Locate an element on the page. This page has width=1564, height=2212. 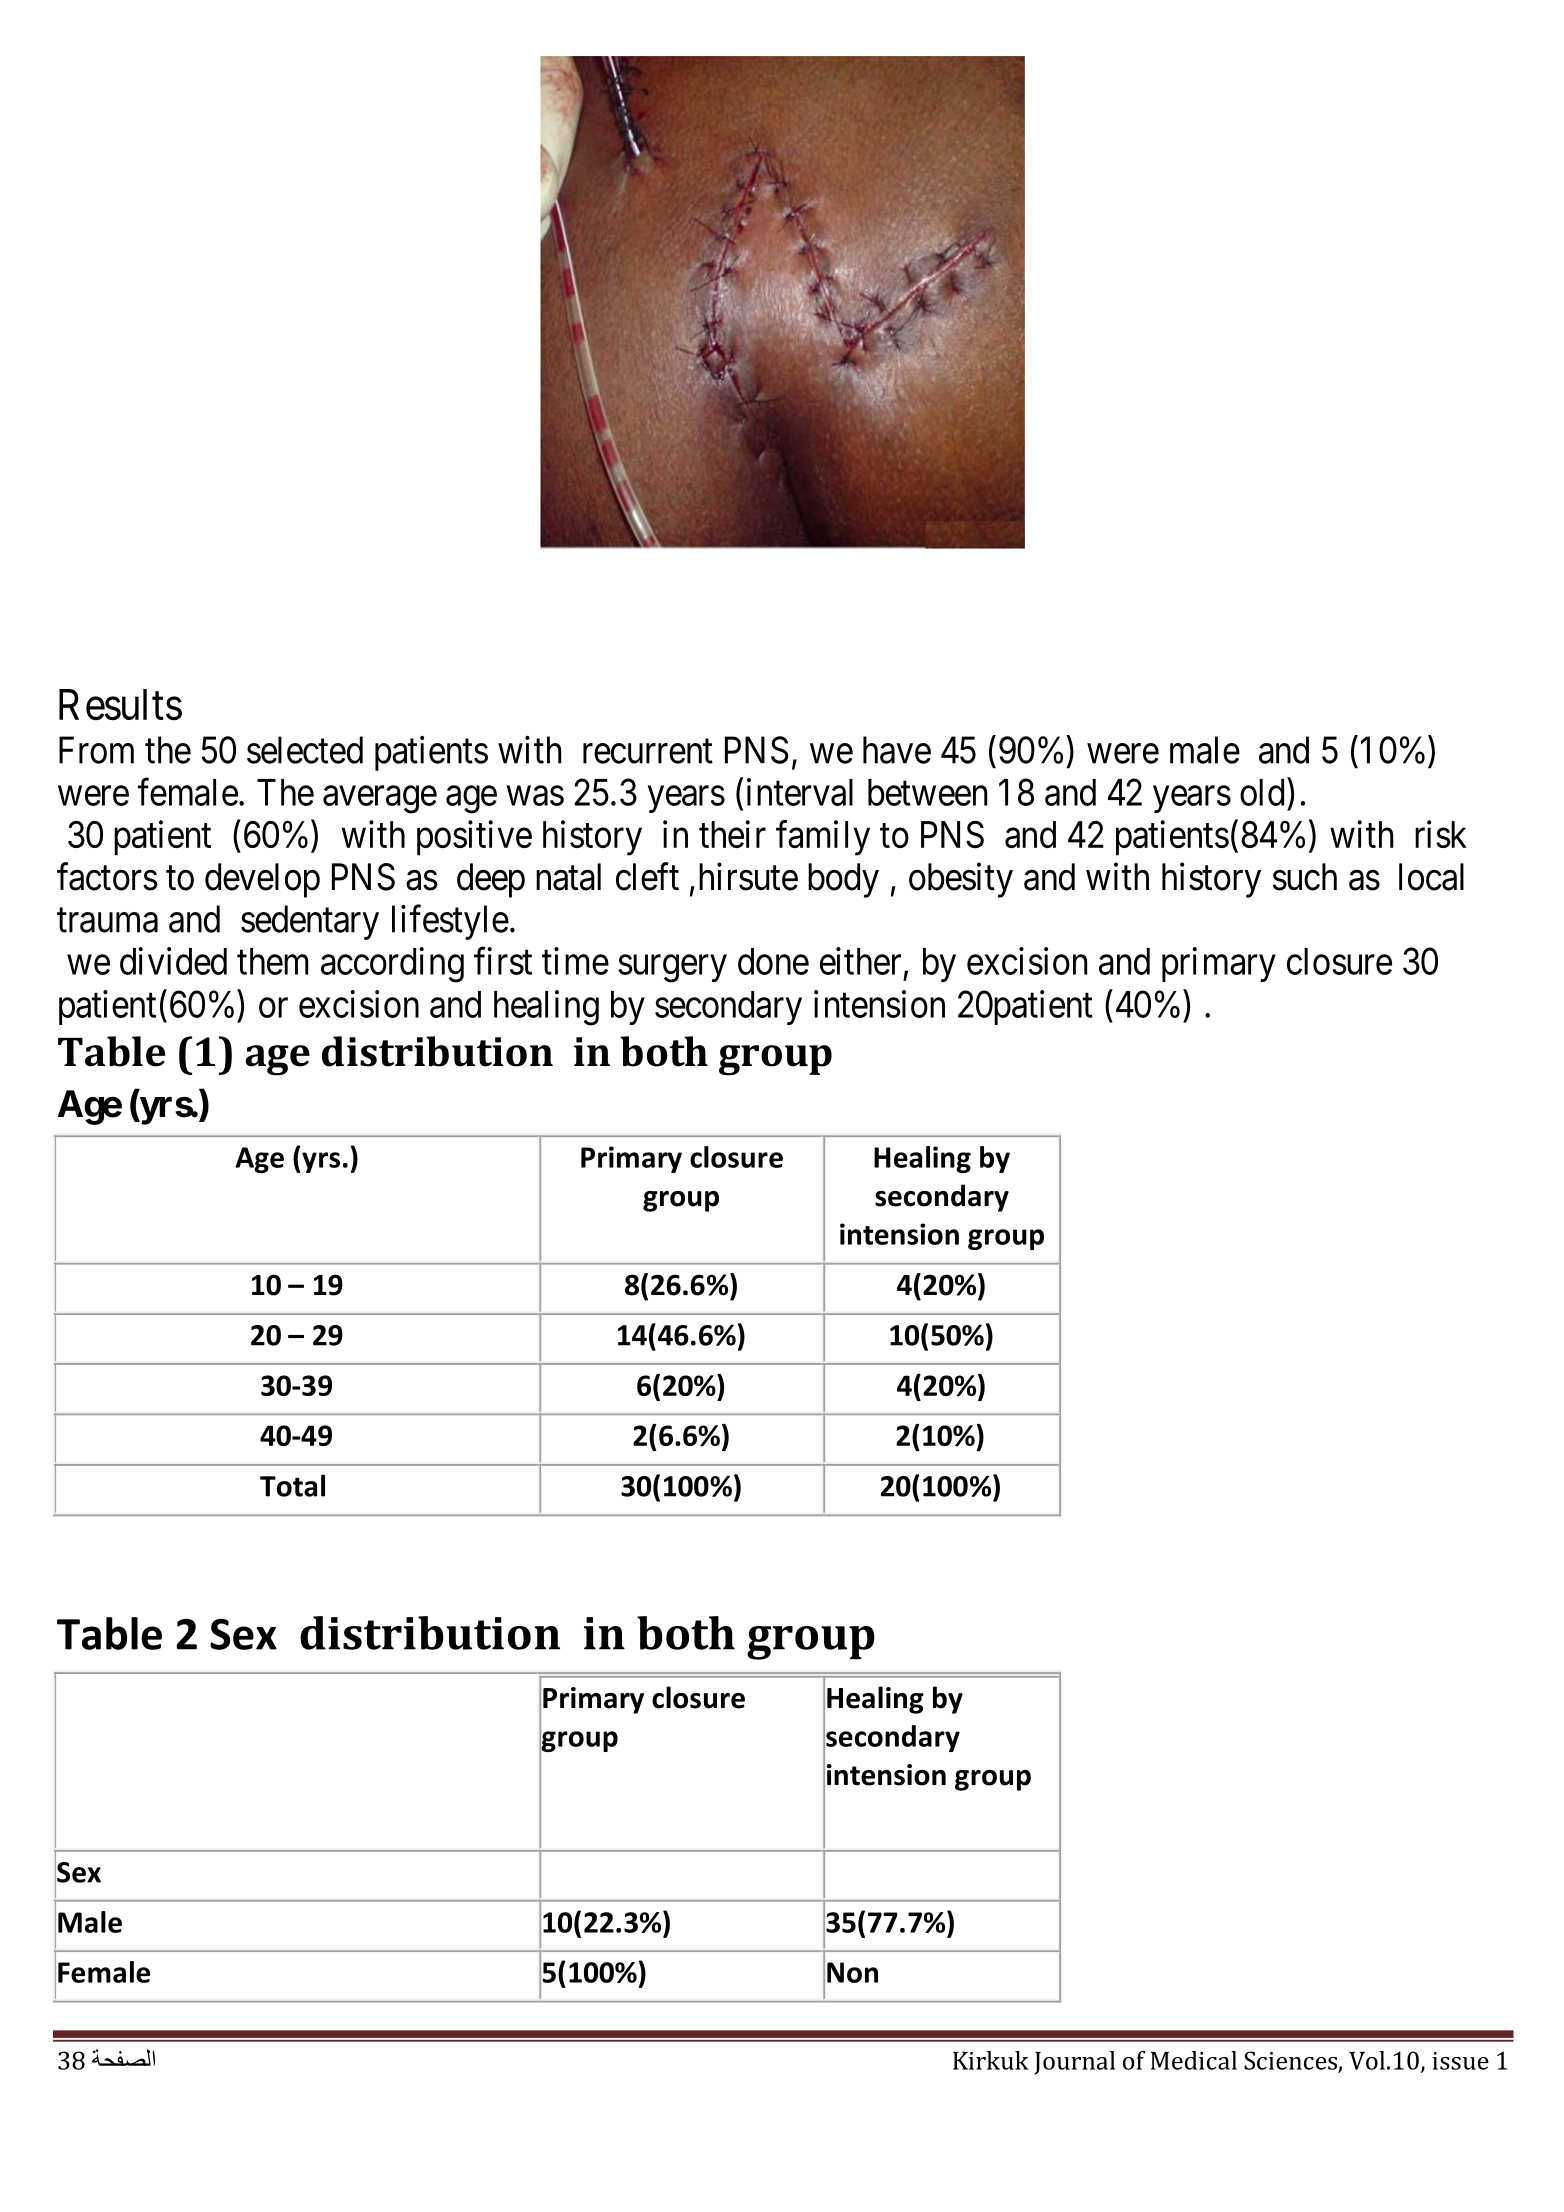
either is located at coordinates (860, 961).
